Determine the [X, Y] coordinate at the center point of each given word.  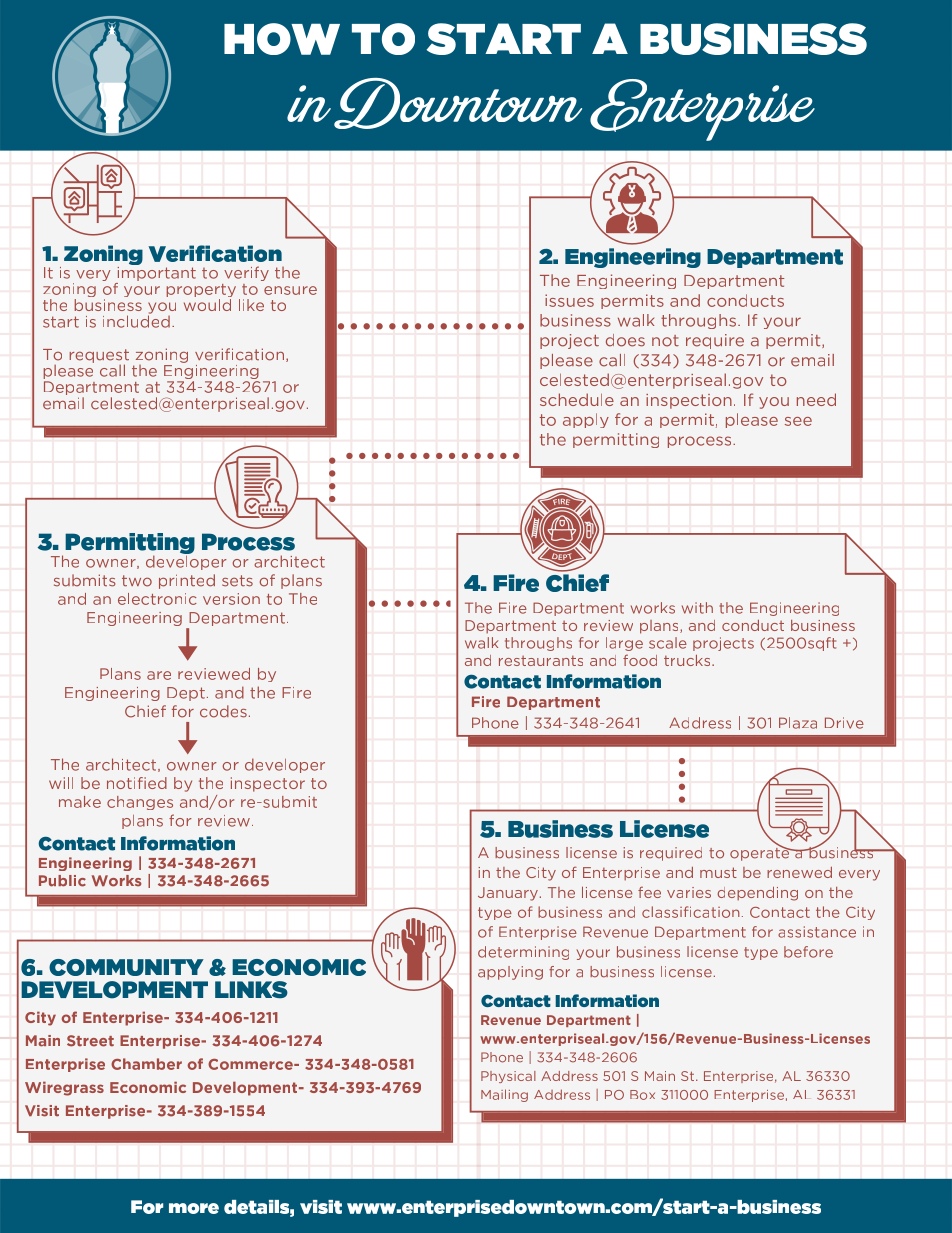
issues [569, 300]
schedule [577, 399]
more [194, 1208]
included [136, 320]
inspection [689, 401]
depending [758, 894]
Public [62, 881]
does [625, 340]
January [508, 894]
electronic [157, 599]
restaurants [541, 660]
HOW [282, 39]
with [697, 608]
